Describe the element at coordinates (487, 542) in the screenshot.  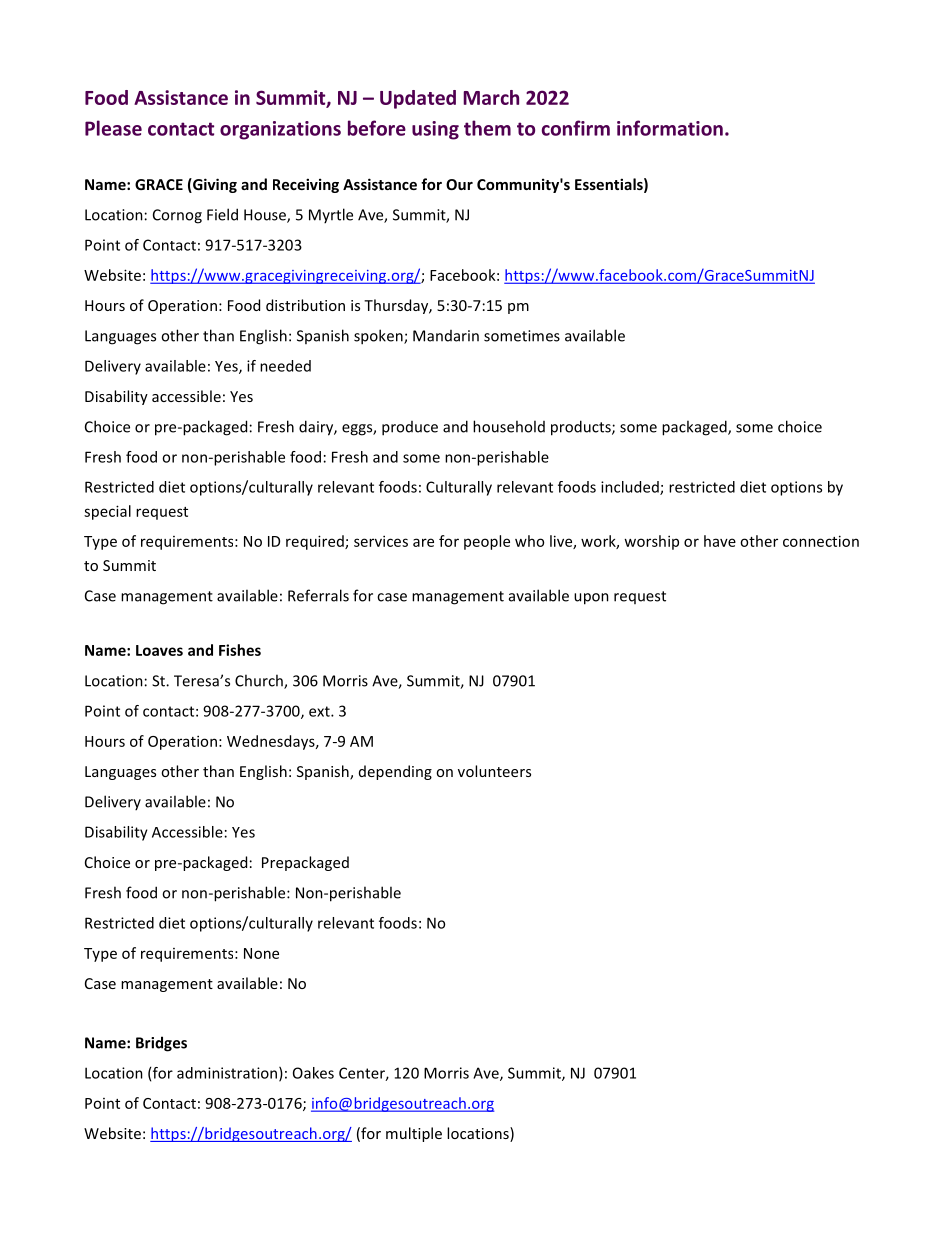
I see `people` at that location.
